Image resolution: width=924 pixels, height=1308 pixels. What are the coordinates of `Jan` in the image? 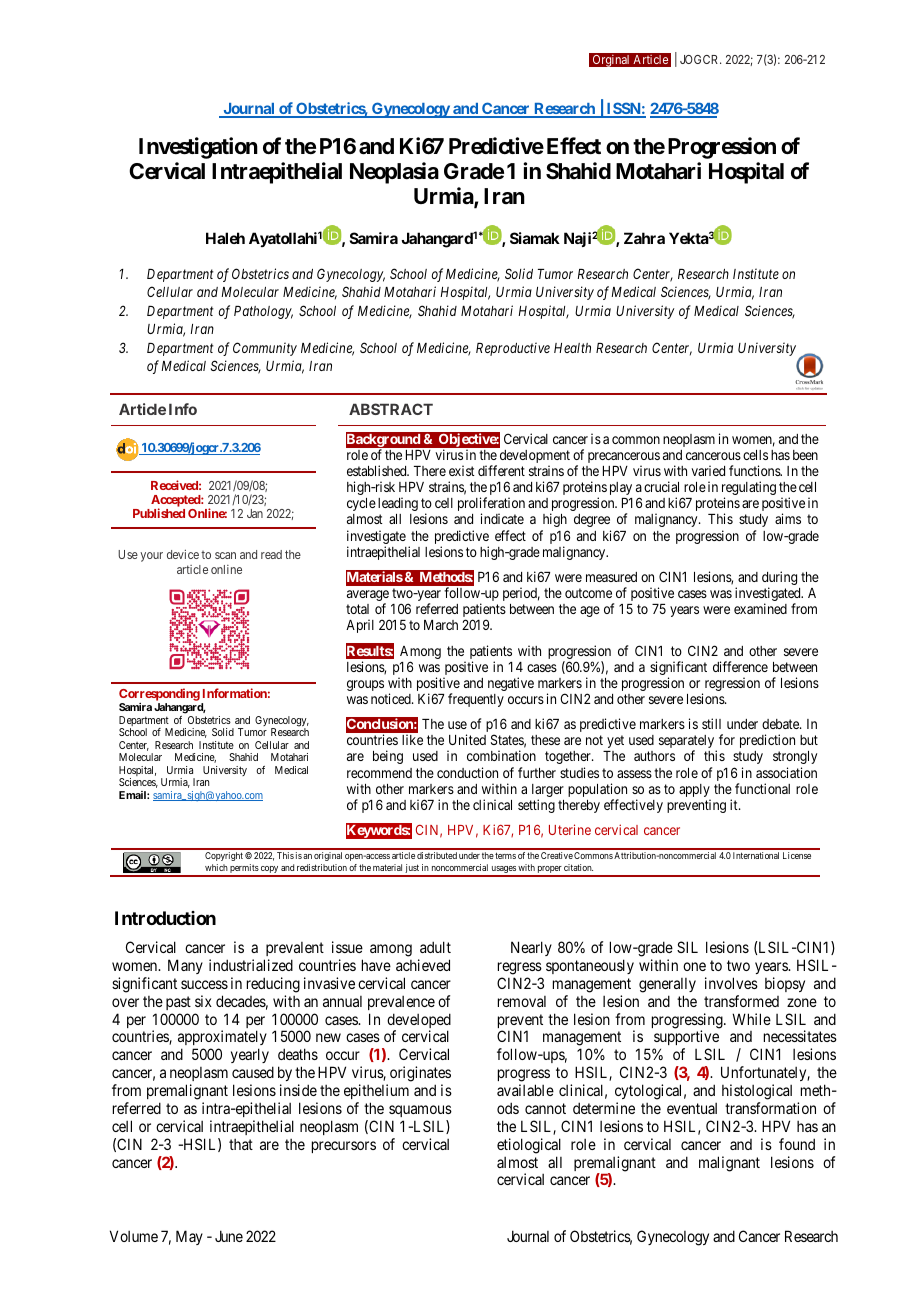 It's located at (255, 513).
